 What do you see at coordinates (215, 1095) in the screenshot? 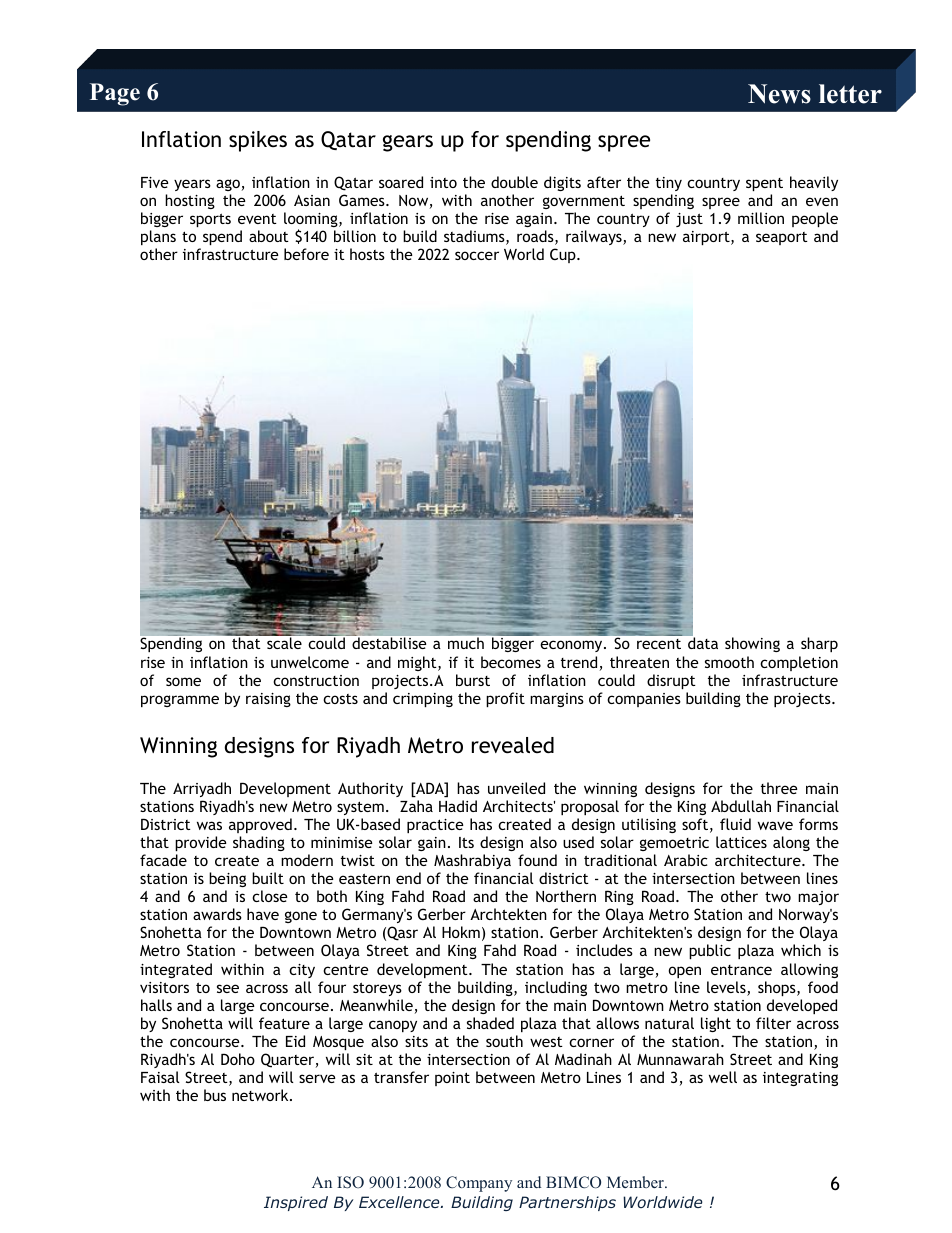
I see `bus` at bounding box center [215, 1095].
